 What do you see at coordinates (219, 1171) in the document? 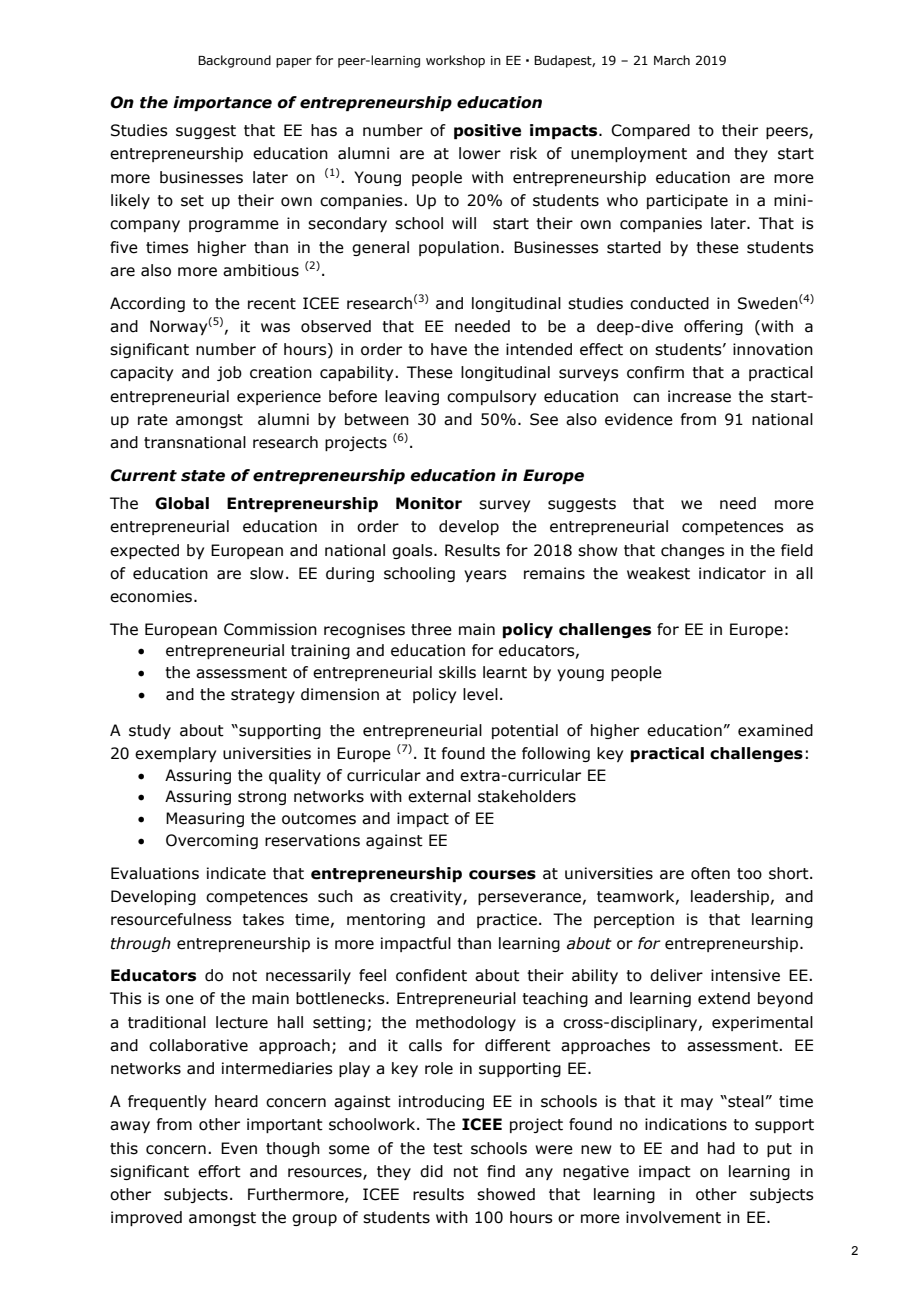
I see `effort` at bounding box center [219, 1171].
